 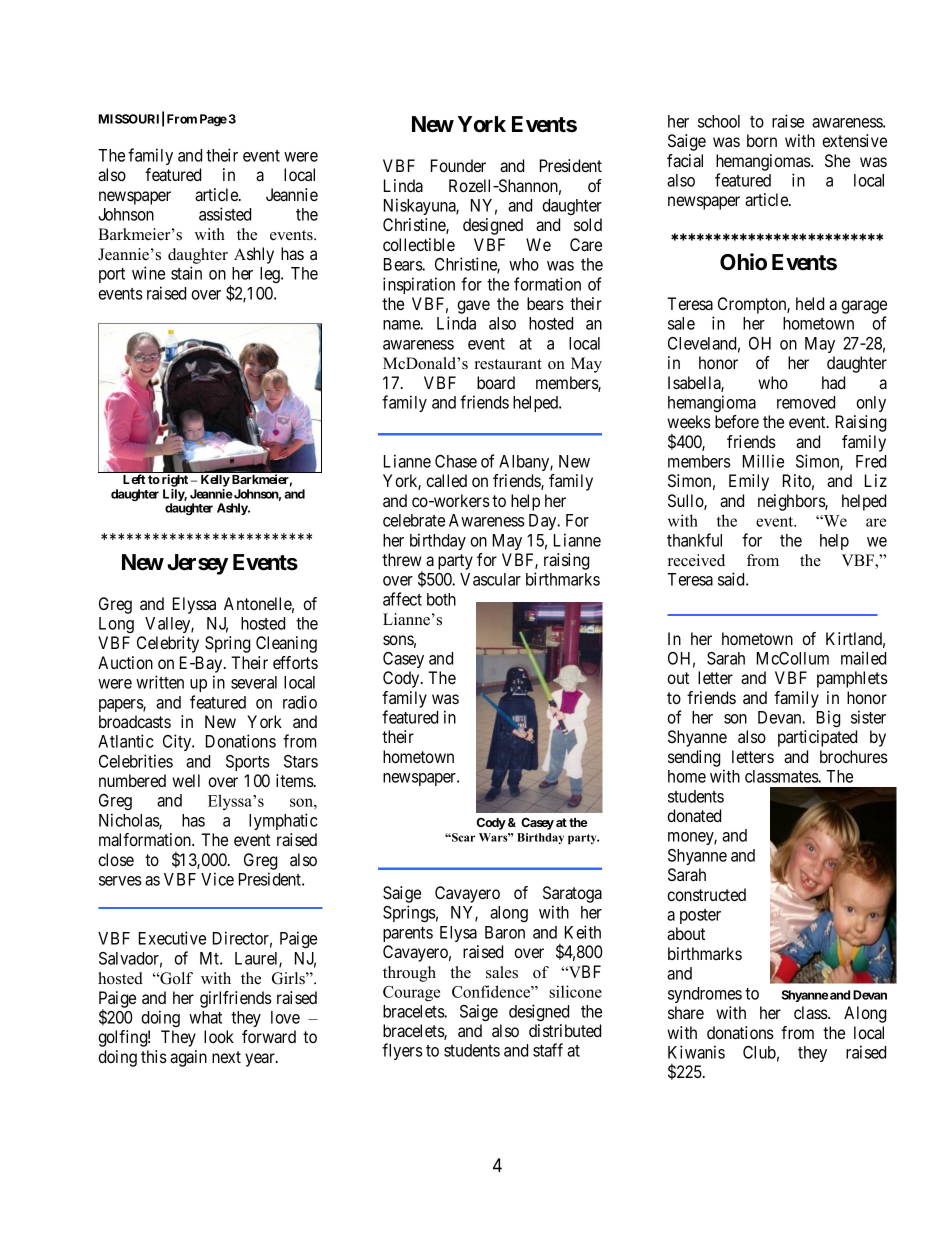 I want to click on staff, so click(x=548, y=1050).
